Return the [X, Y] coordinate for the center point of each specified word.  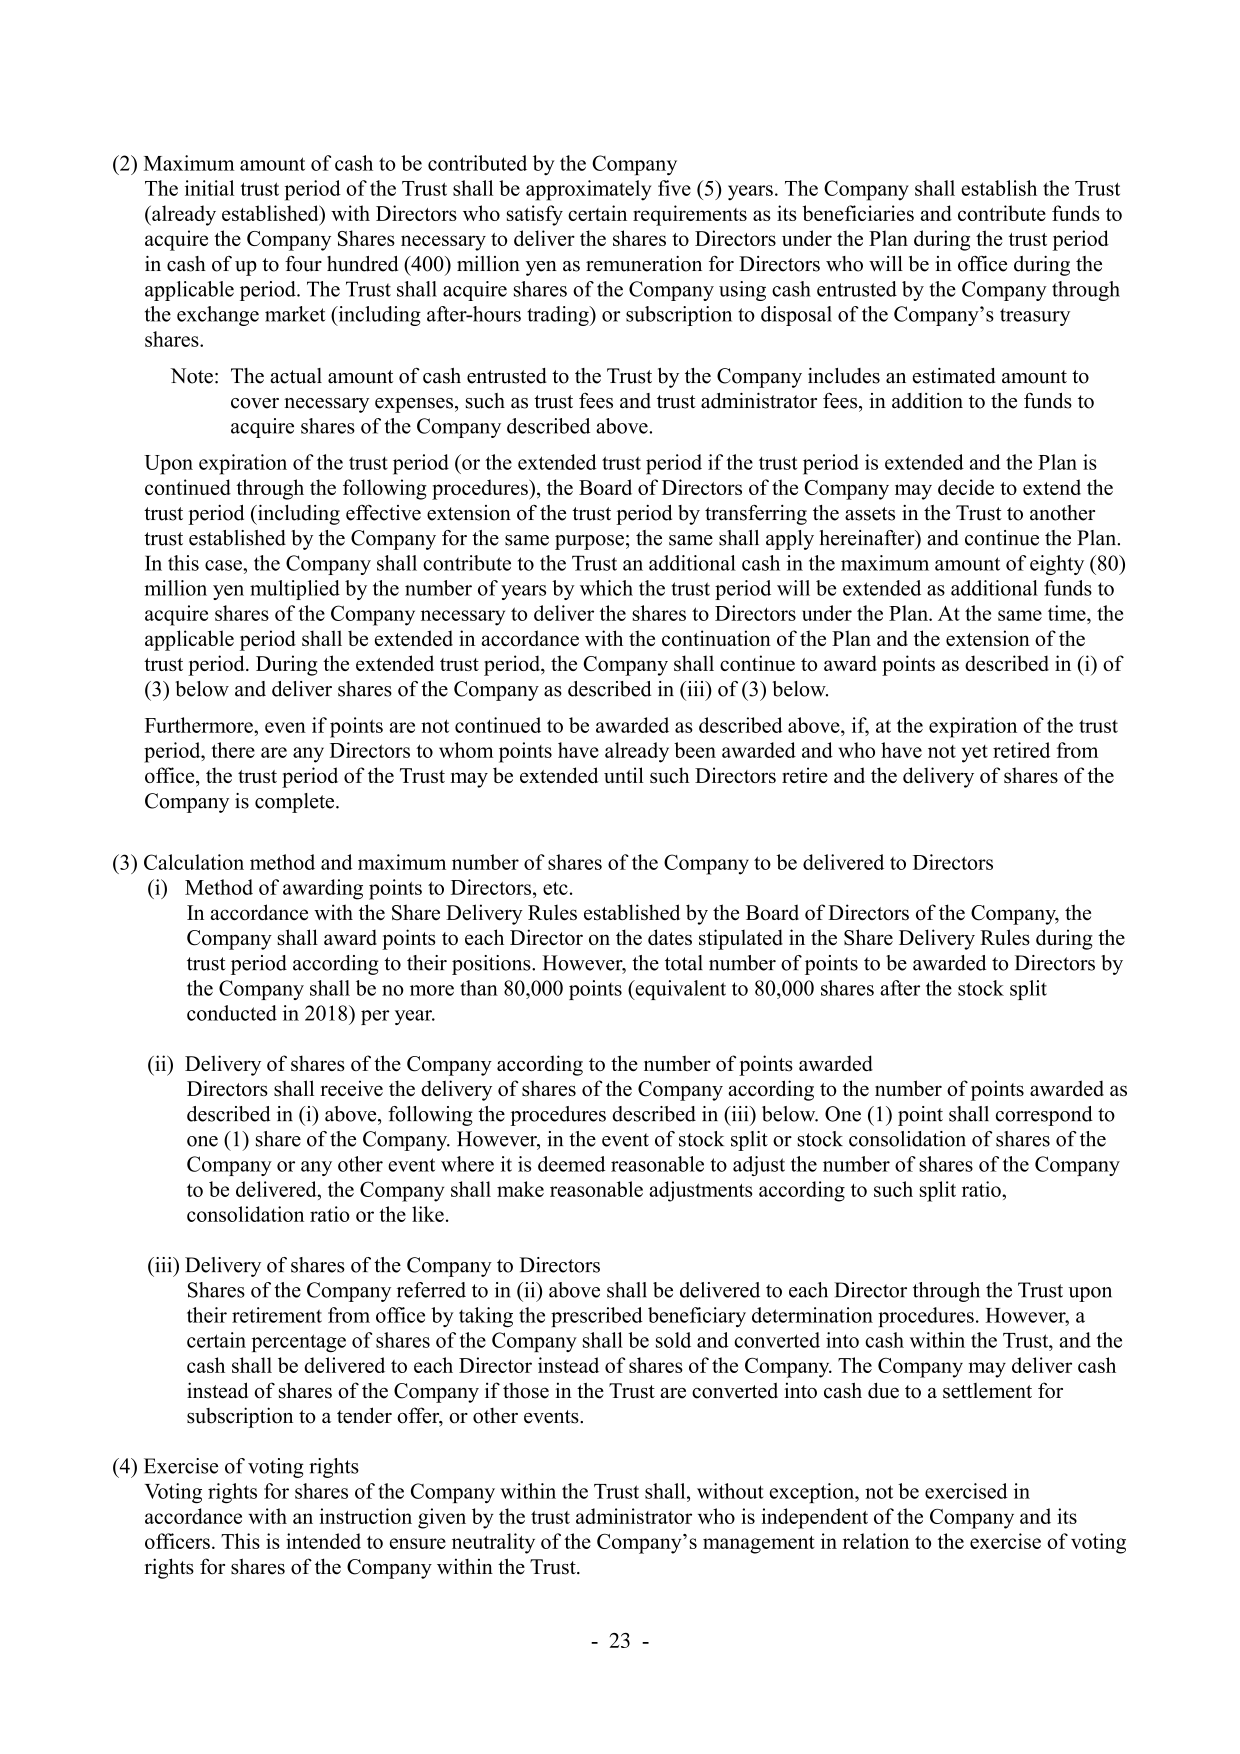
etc [555, 888]
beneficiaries [858, 213]
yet [975, 754]
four [303, 263]
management [759, 1545]
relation [876, 1541]
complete [296, 803]
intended [323, 1541]
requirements [690, 215]
